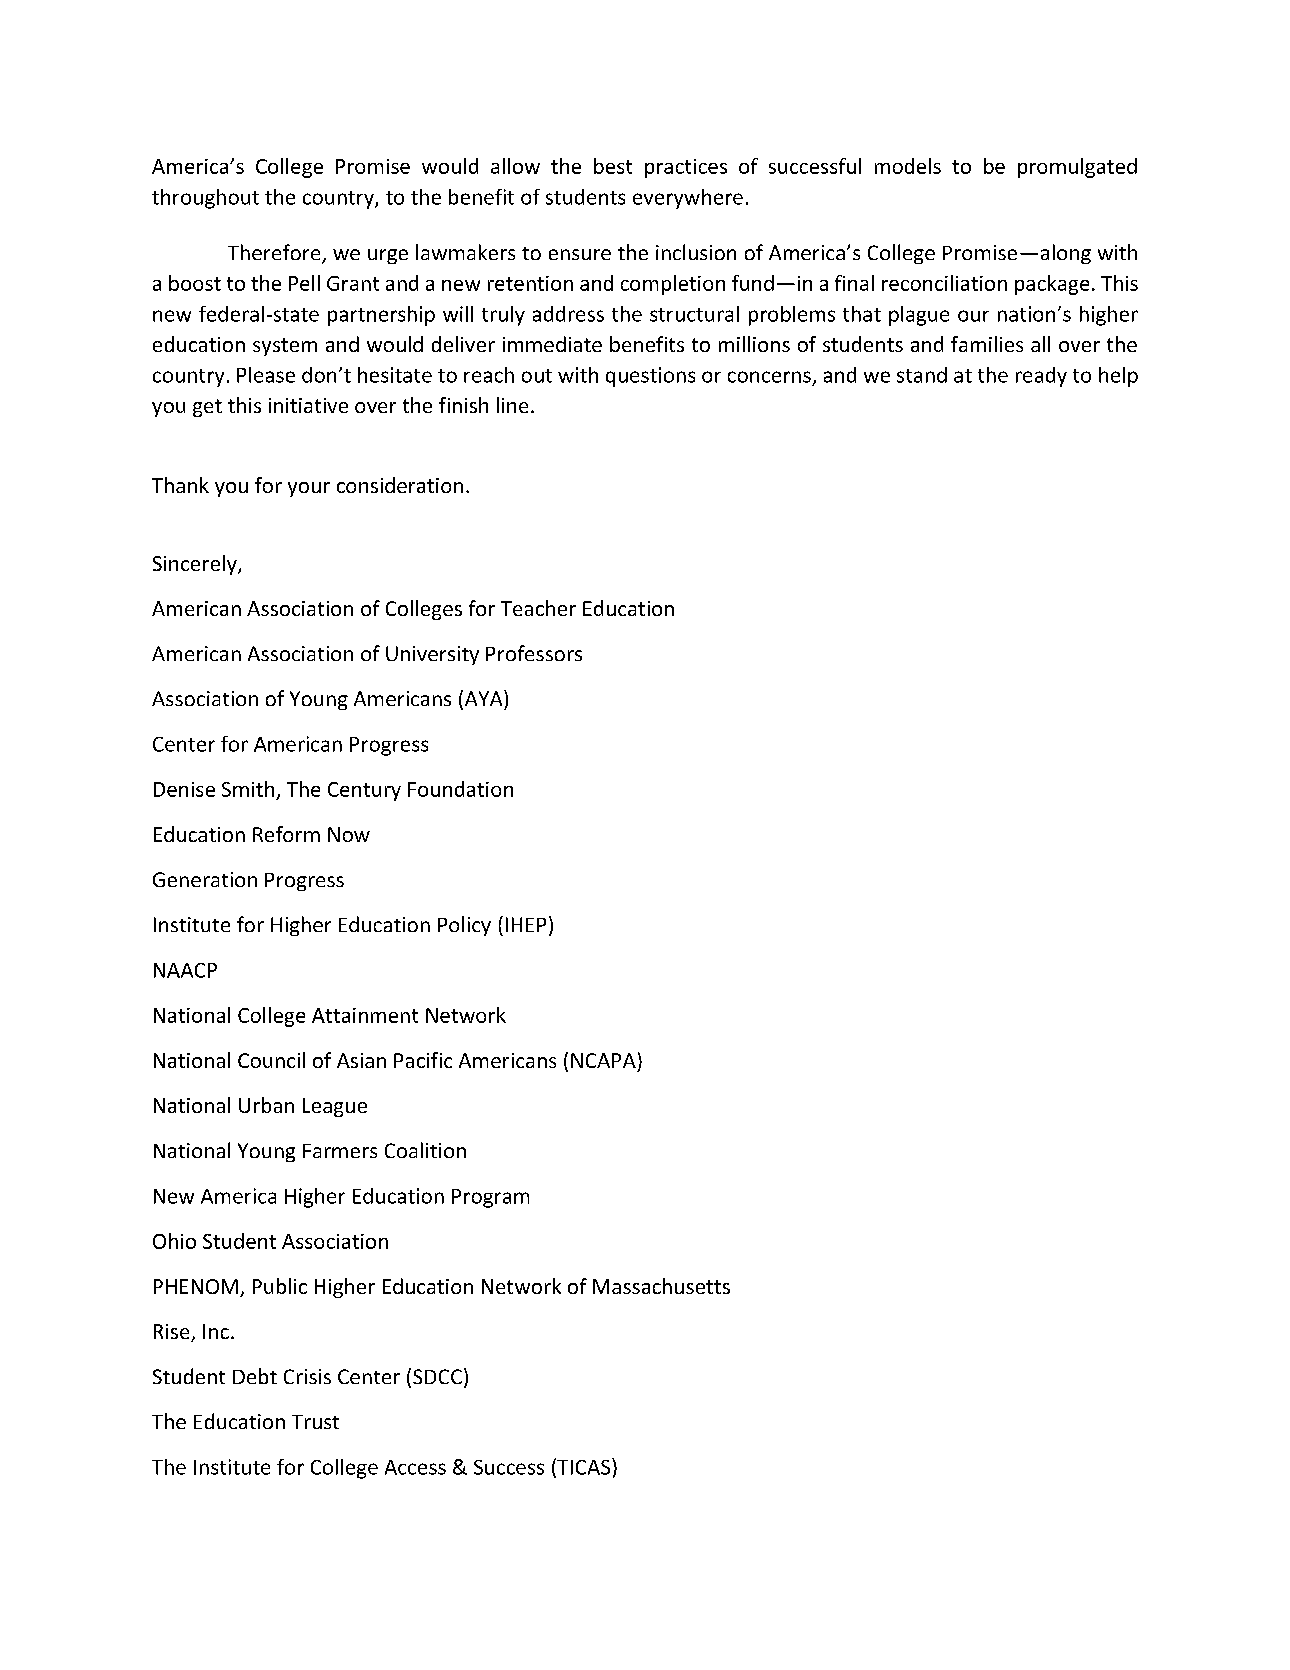 Image resolution: width=1290 pixels, height=1670 pixels. What do you see at coordinates (315, 1422) in the page?
I see `Trust` at bounding box center [315, 1422].
